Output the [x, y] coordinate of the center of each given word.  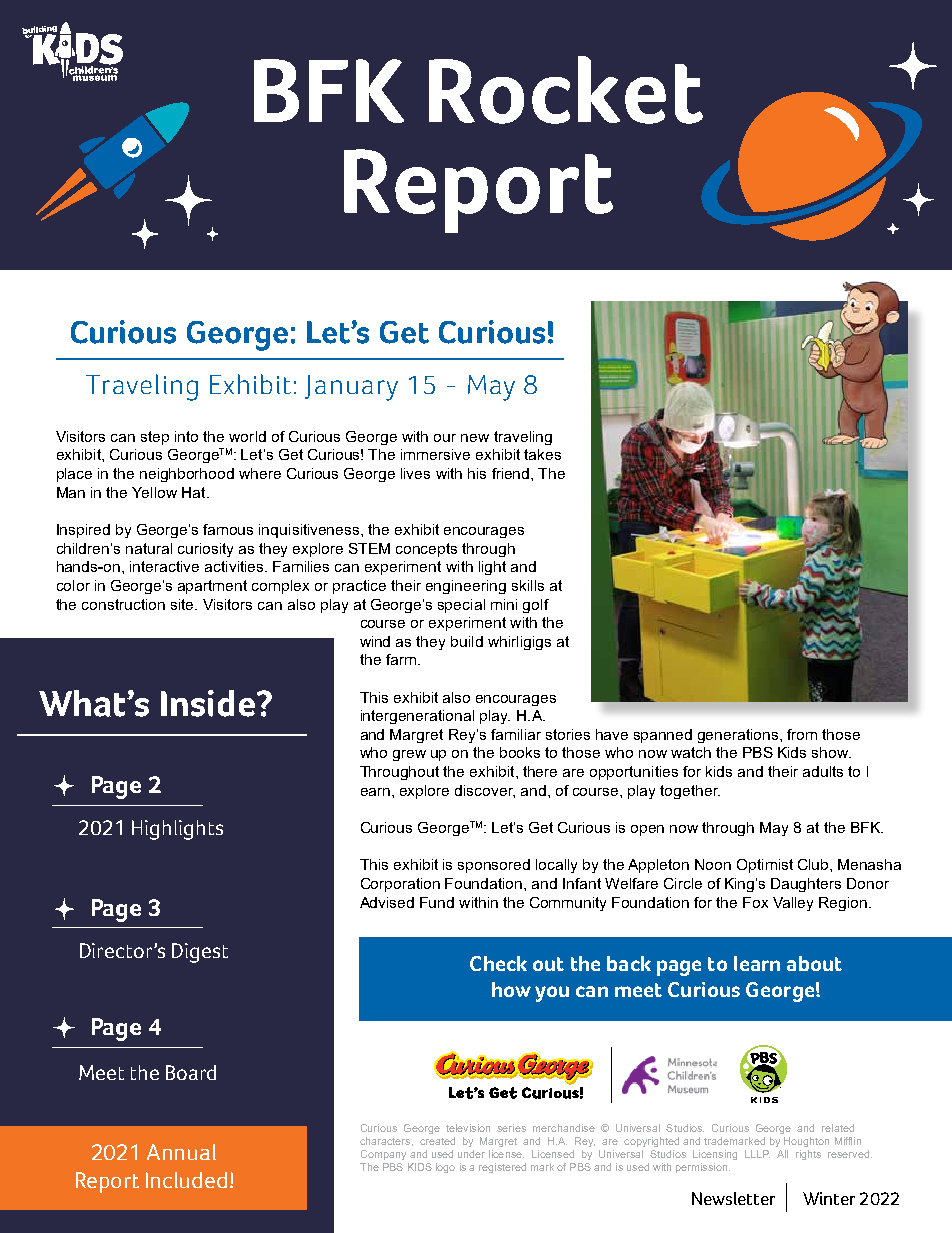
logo [445, 1168]
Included [186, 1180]
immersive [435, 454]
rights [808, 1155]
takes [542, 454]
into [186, 436]
